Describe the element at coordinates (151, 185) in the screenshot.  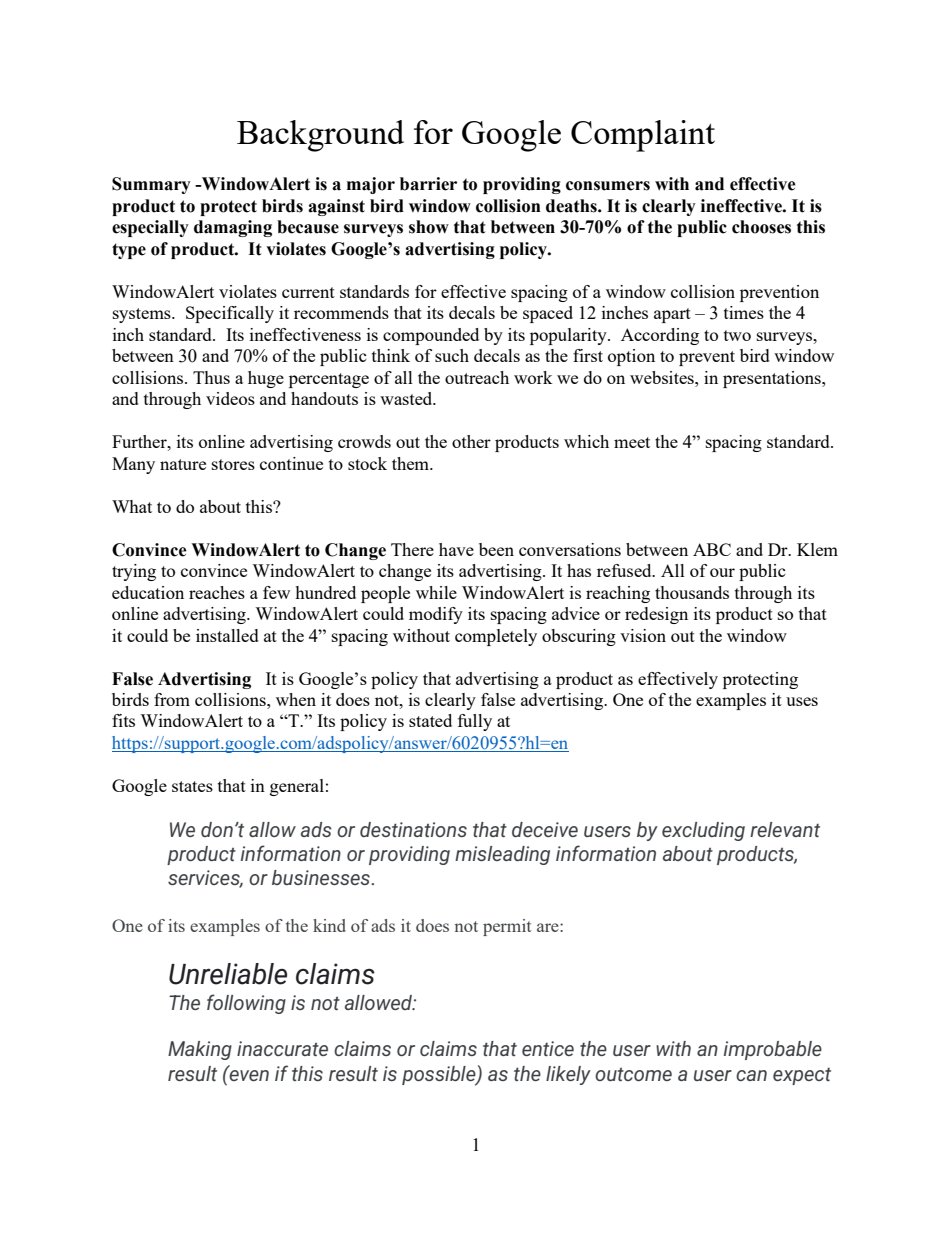
I see `Summary` at that location.
